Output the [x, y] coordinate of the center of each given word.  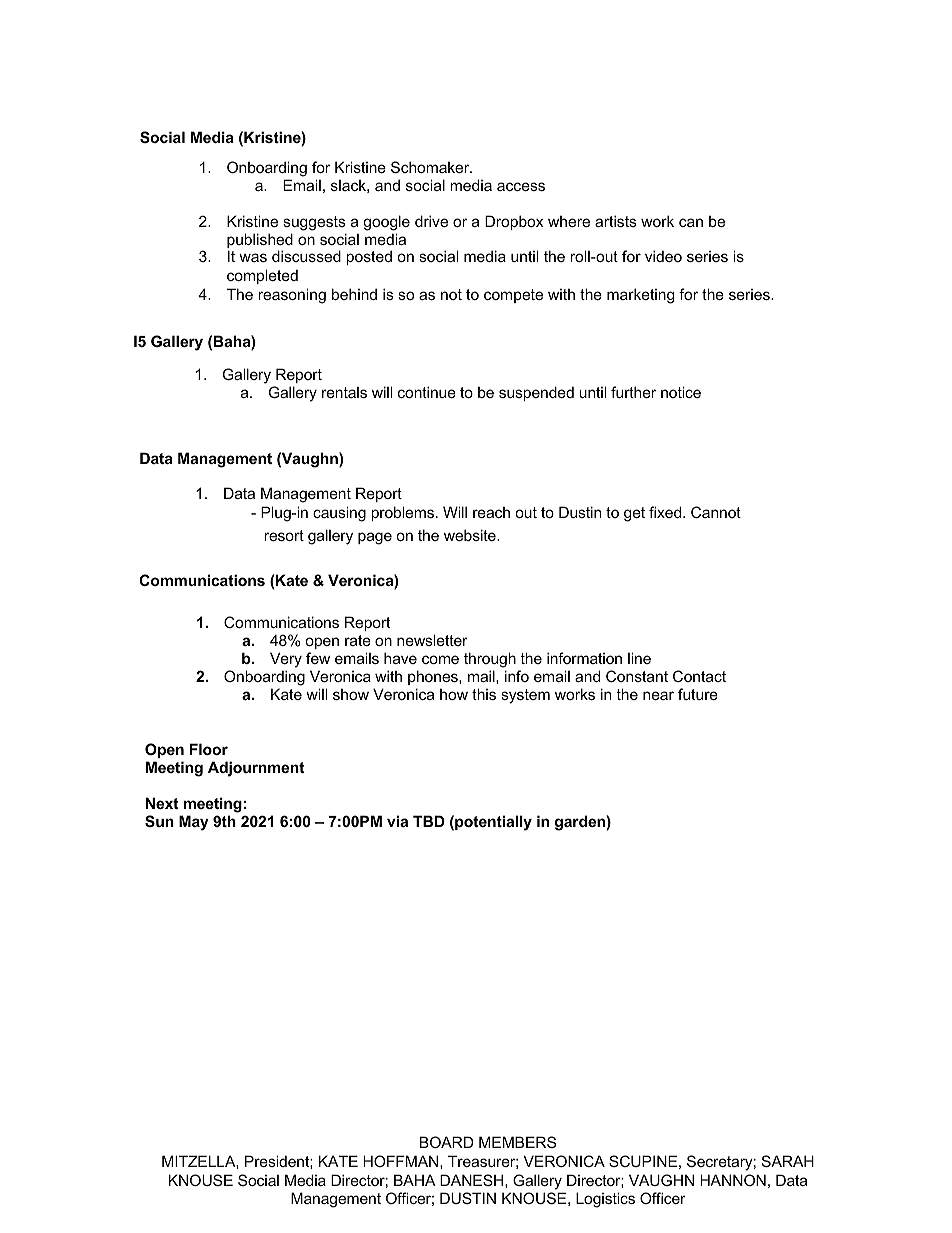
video [663, 256]
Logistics [605, 1200]
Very [286, 660]
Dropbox [514, 222]
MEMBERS [517, 1142]
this [484, 694]
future [698, 694]
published [260, 242]
